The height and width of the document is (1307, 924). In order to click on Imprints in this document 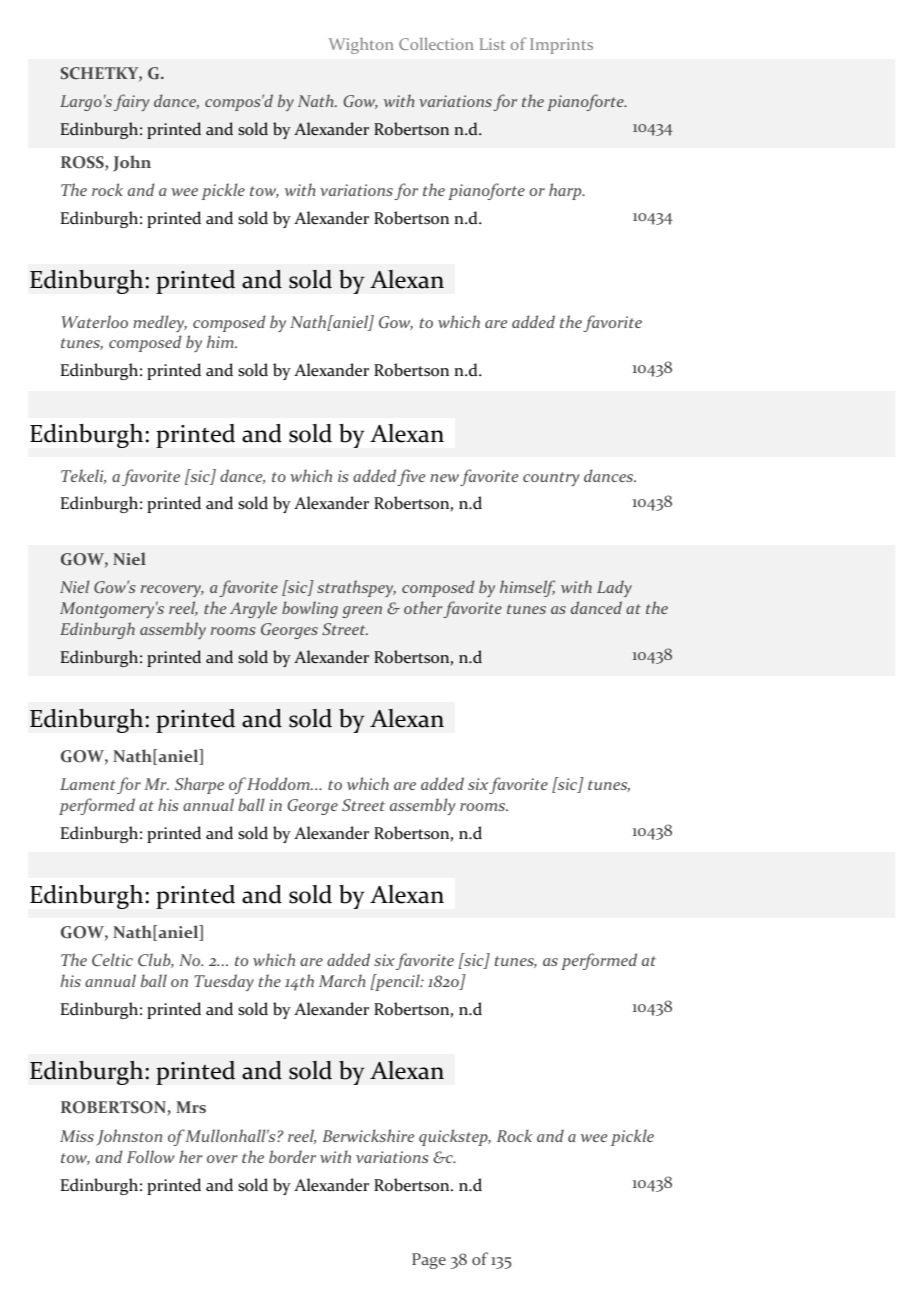, I will do `click(561, 46)`.
